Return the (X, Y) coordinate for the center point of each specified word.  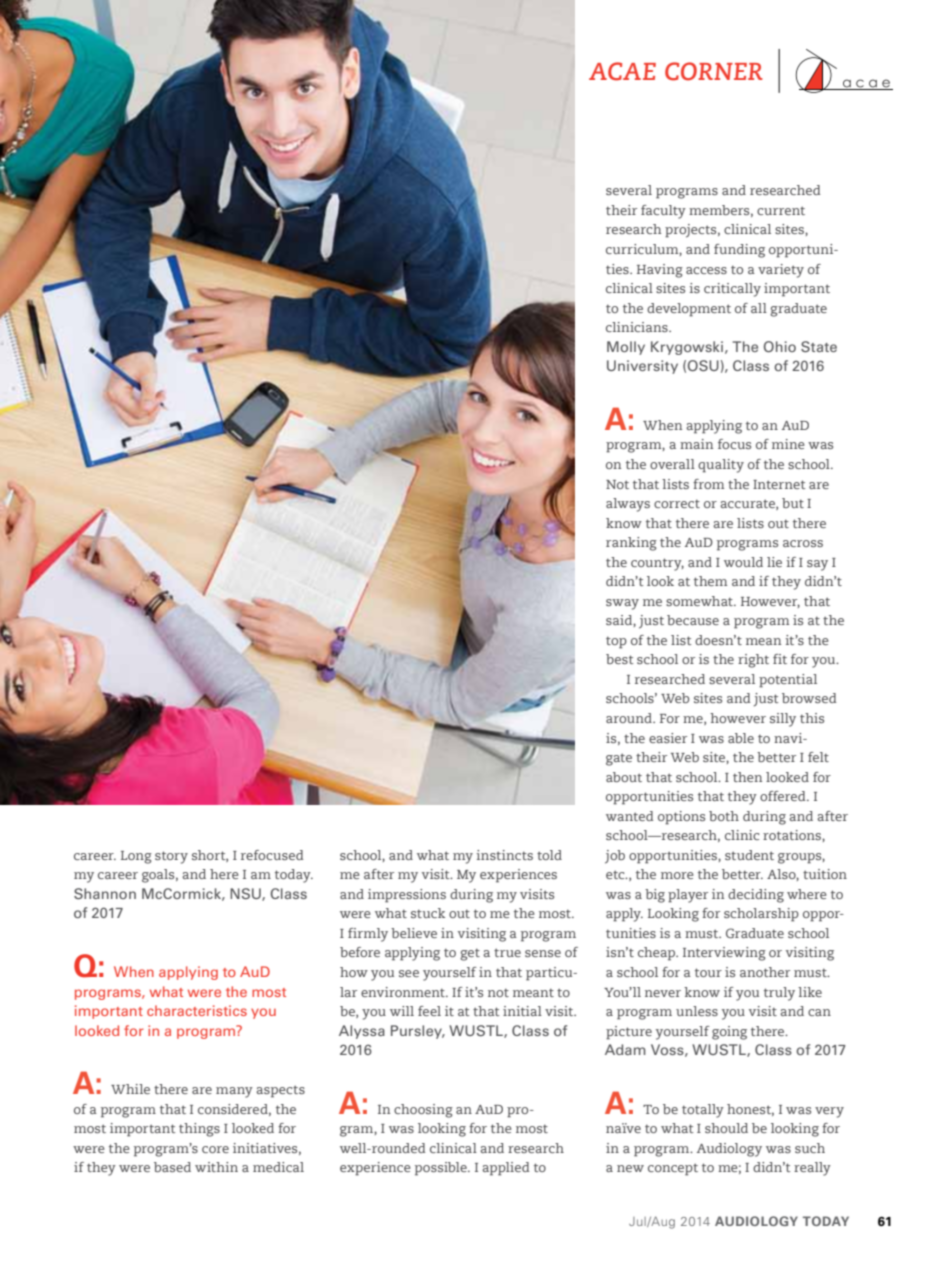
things (199, 1130)
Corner (714, 71)
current (781, 210)
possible (442, 1169)
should (726, 1128)
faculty (663, 212)
